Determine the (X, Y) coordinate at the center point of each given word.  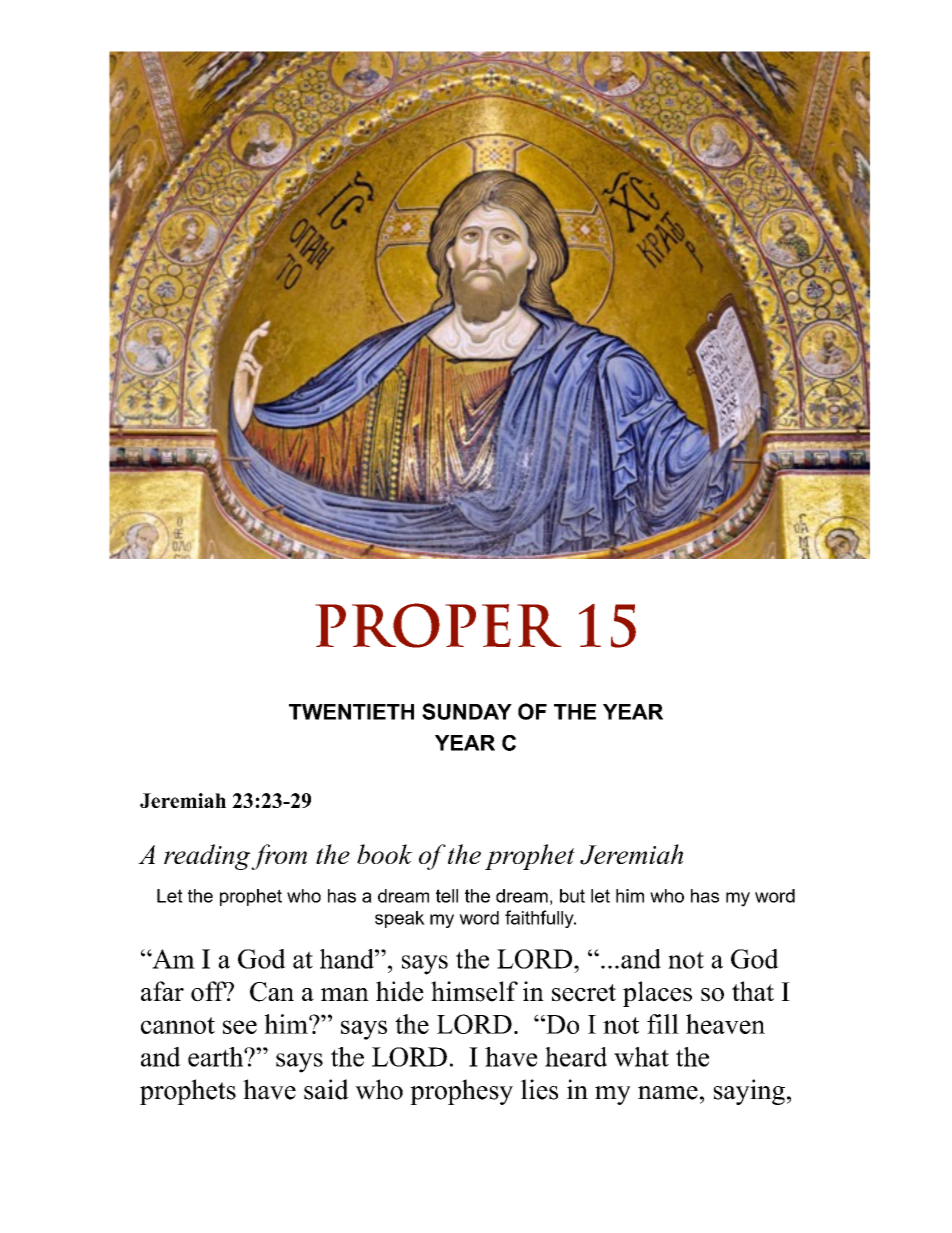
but (572, 896)
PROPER (438, 625)
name (668, 1093)
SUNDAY (467, 711)
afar (162, 991)
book (385, 854)
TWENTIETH (351, 712)
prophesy (461, 1092)
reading (208, 857)
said (326, 1089)
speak (400, 919)
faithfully (540, 919)
